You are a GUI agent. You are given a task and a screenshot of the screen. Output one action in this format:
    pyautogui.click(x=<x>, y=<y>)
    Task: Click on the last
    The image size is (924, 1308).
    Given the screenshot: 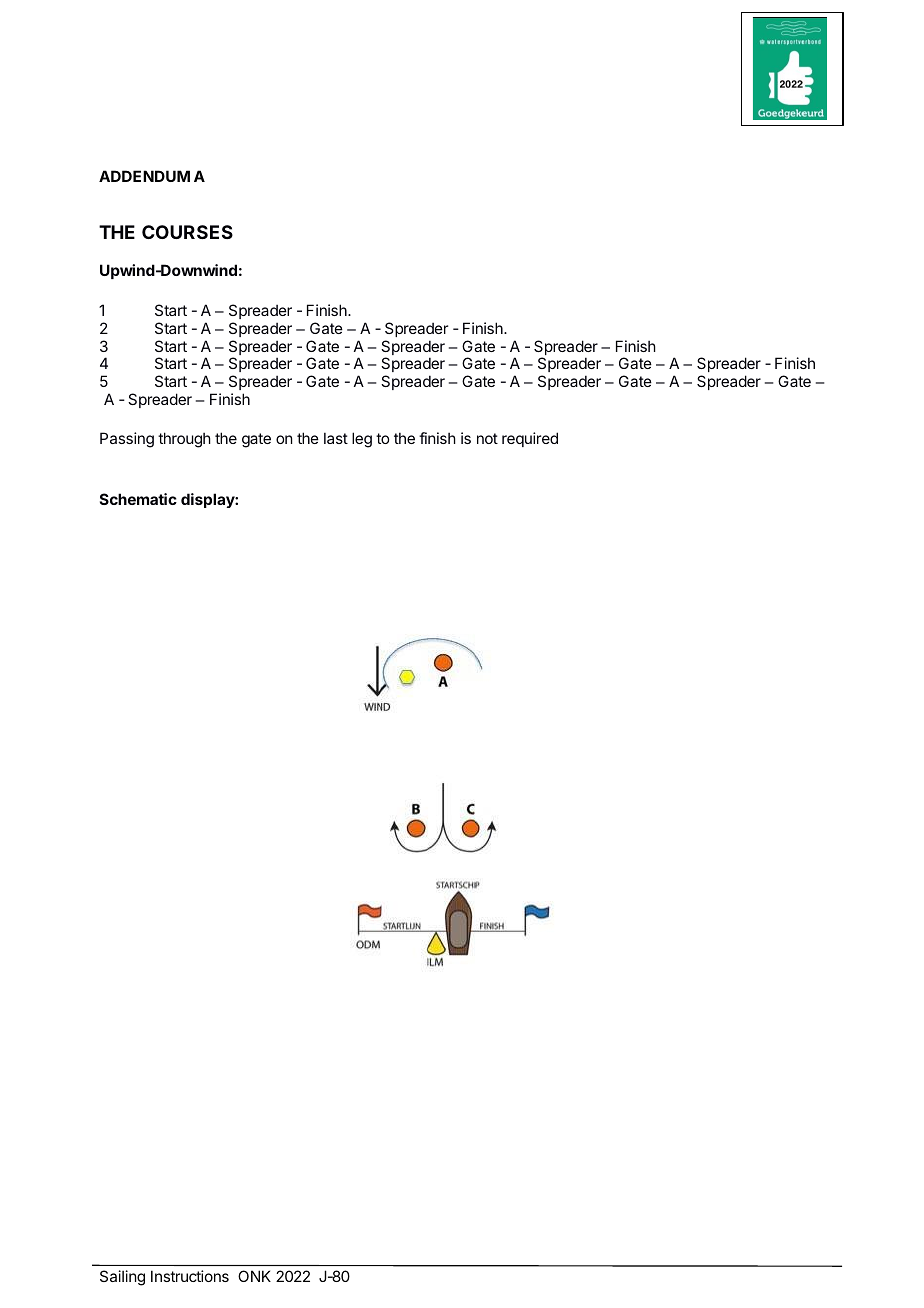 What is the action you would take?
    pyautogui.click(x=336, y=438)
